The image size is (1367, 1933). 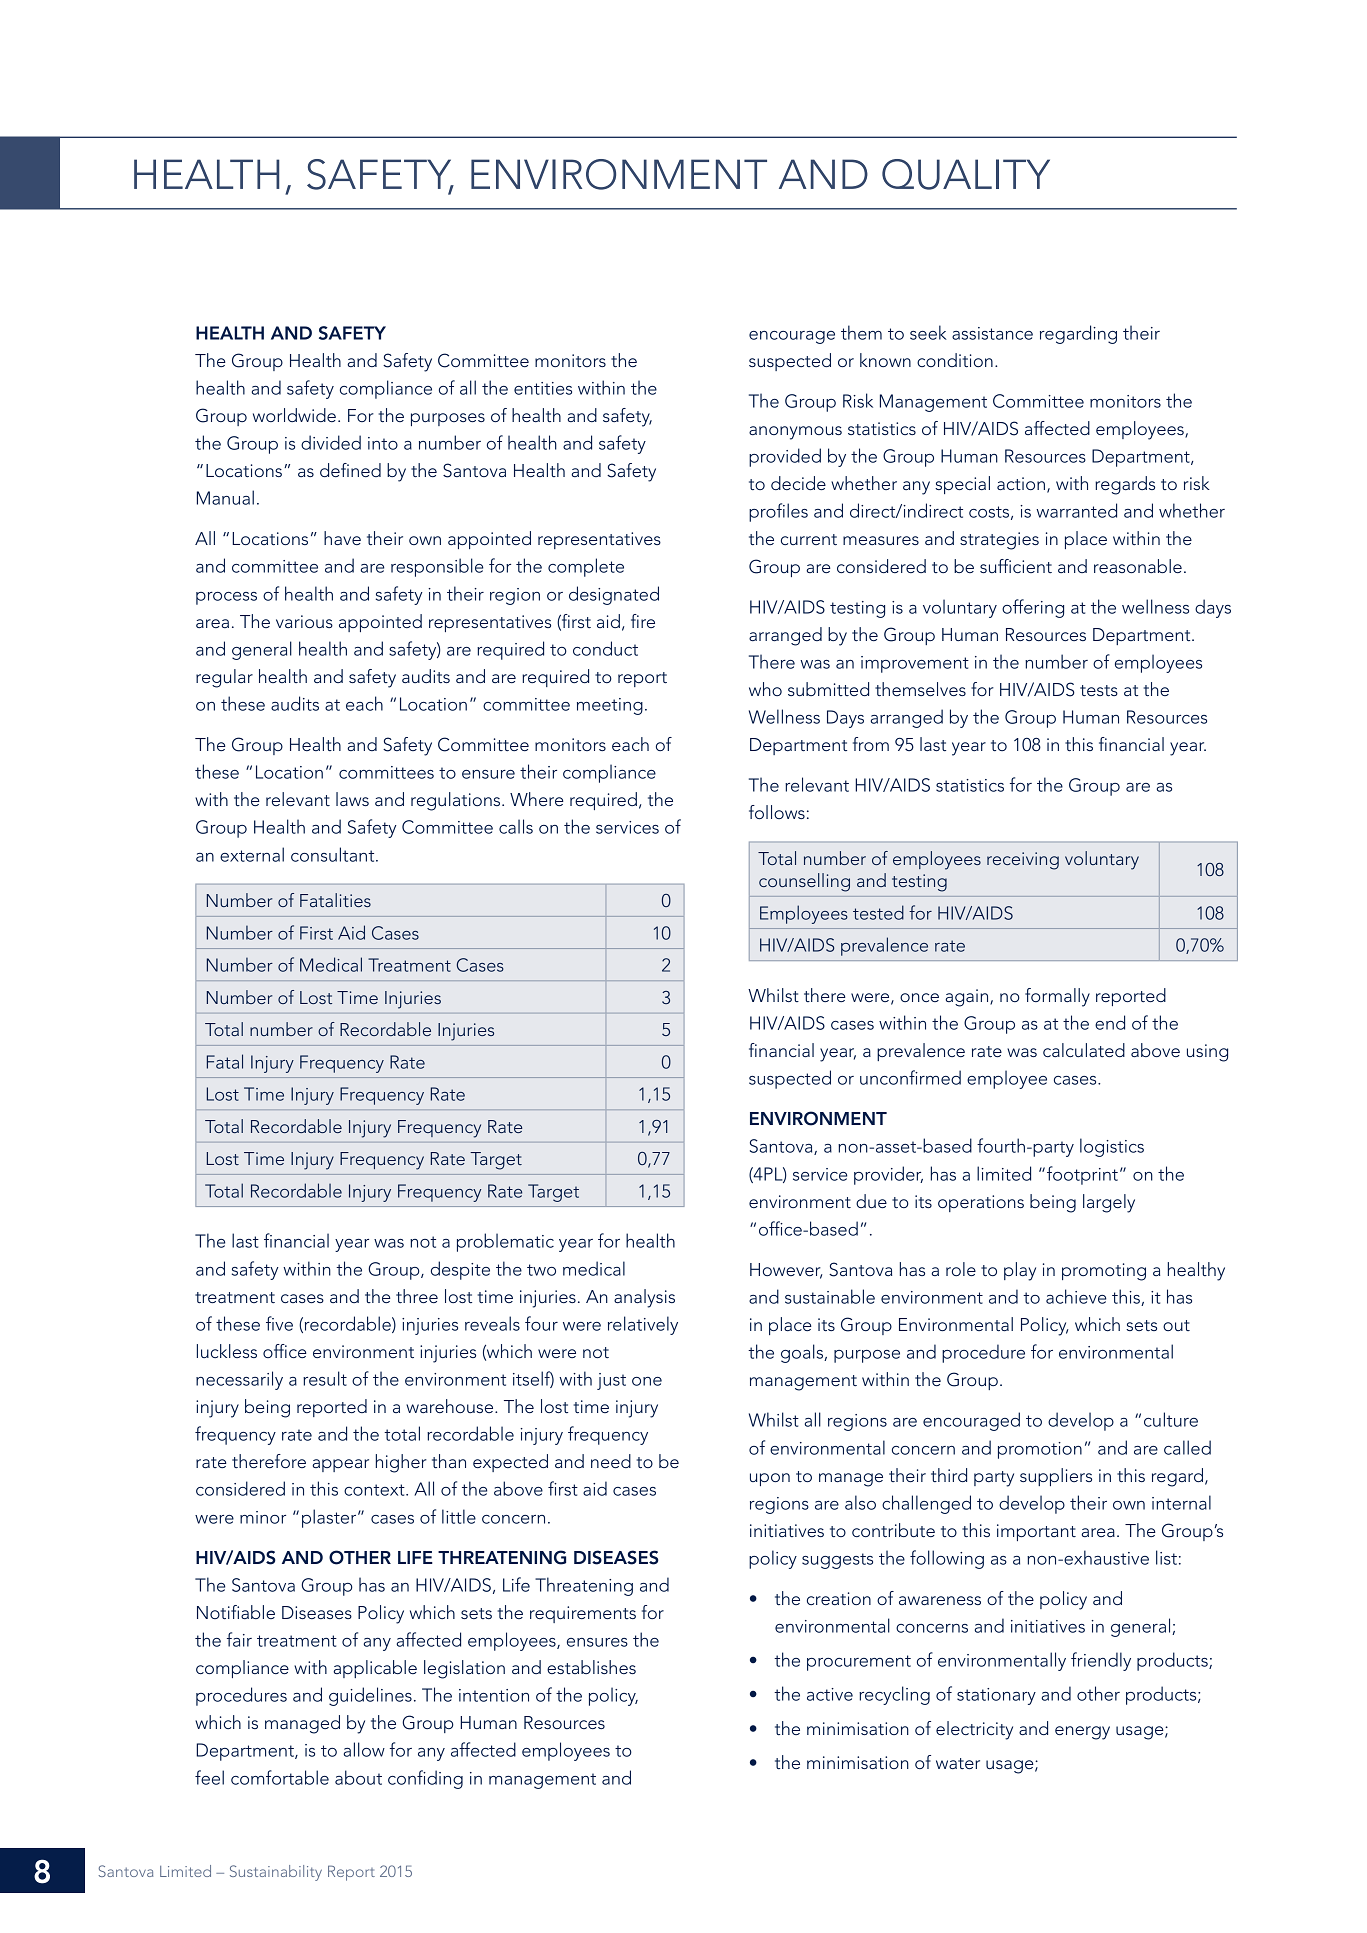 What do you see at coordinates (830, 1694) in the screenshot?
I see `active` at bounding box center [830, 1694].
